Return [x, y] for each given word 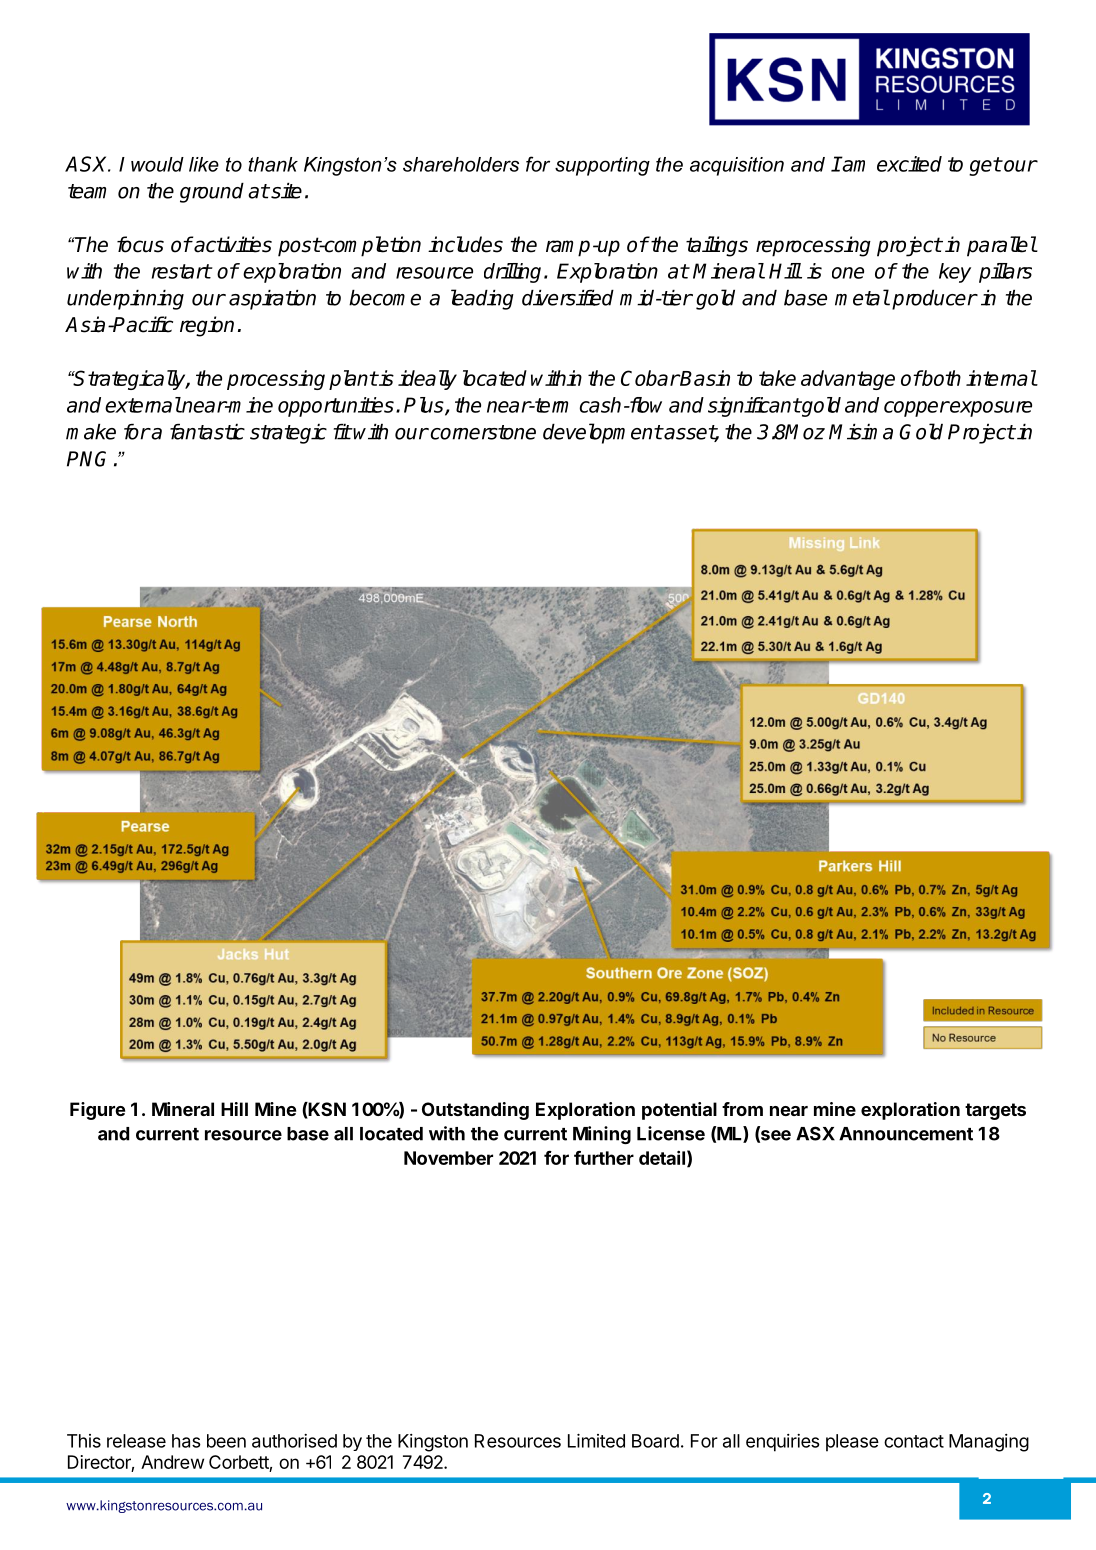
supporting [602, 166]
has [186, 1441]
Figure [97, 1111]
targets [995, 1111]
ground [212, 193]
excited [909, 164]
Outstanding [475, 1111]
